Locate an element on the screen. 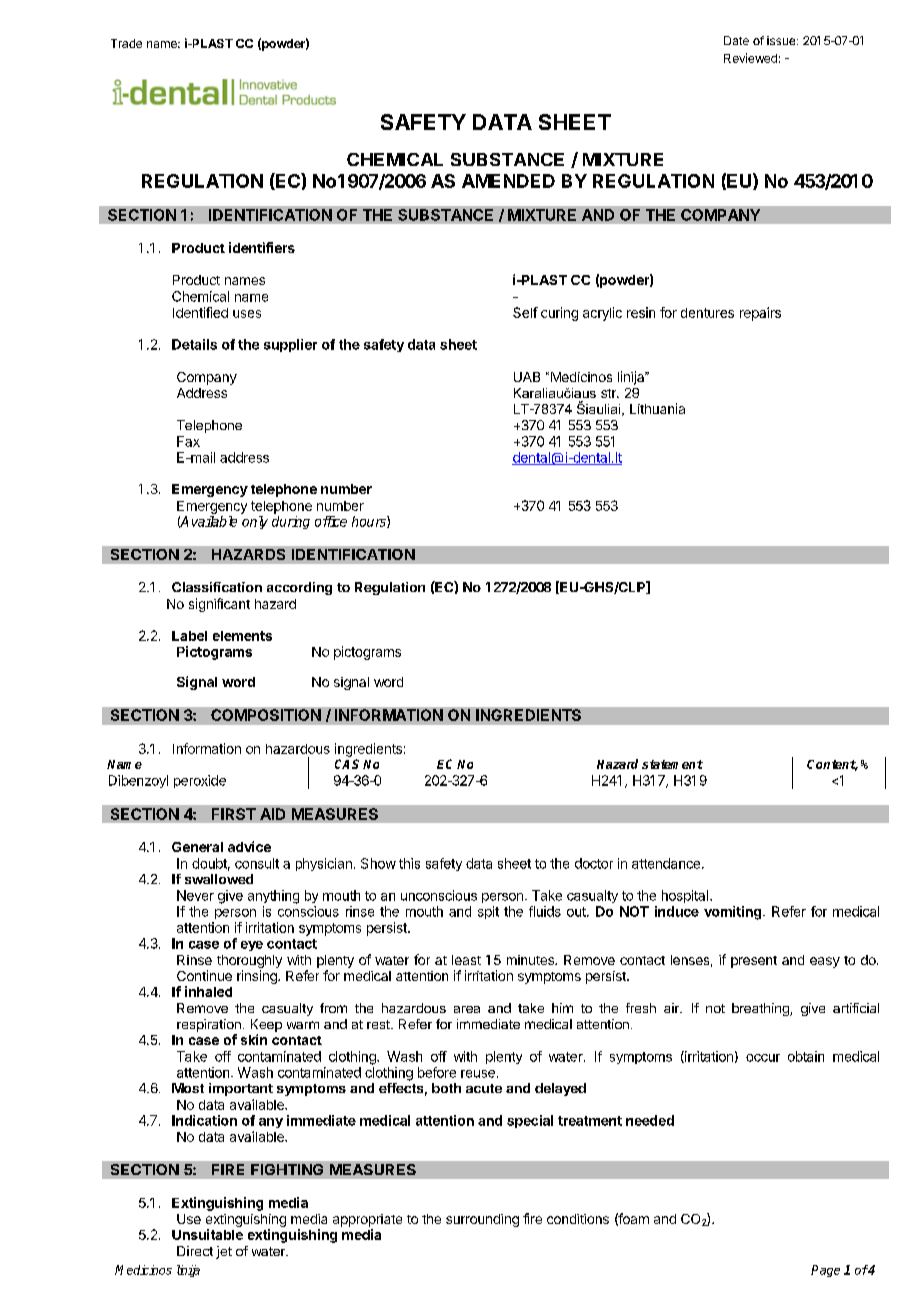 The height and width of the screenshot is (1308, 924). Unsuitable is located at coordinates (207, 1234).
